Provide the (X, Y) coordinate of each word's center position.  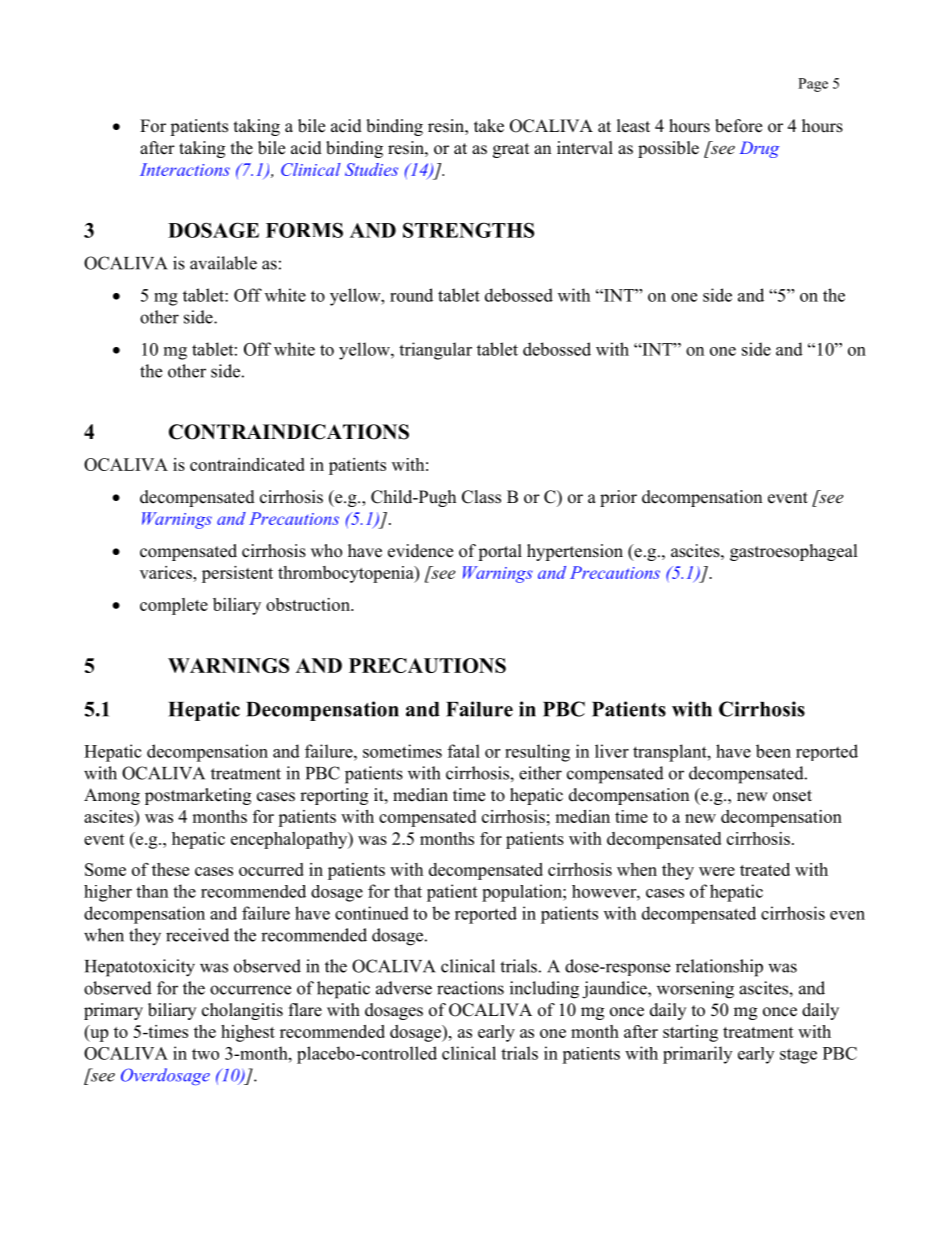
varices (167, 572)
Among (112, 796)
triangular (435, 351)
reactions (470, 988)
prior (618, 498)
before (738, 126)
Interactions (185, 169)
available (223, 263)
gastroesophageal (794, 552)
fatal (464, 751)
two (205, 1054)
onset (792, 796)
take (489, 126)
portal (500, 552)
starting (690, 1033)
